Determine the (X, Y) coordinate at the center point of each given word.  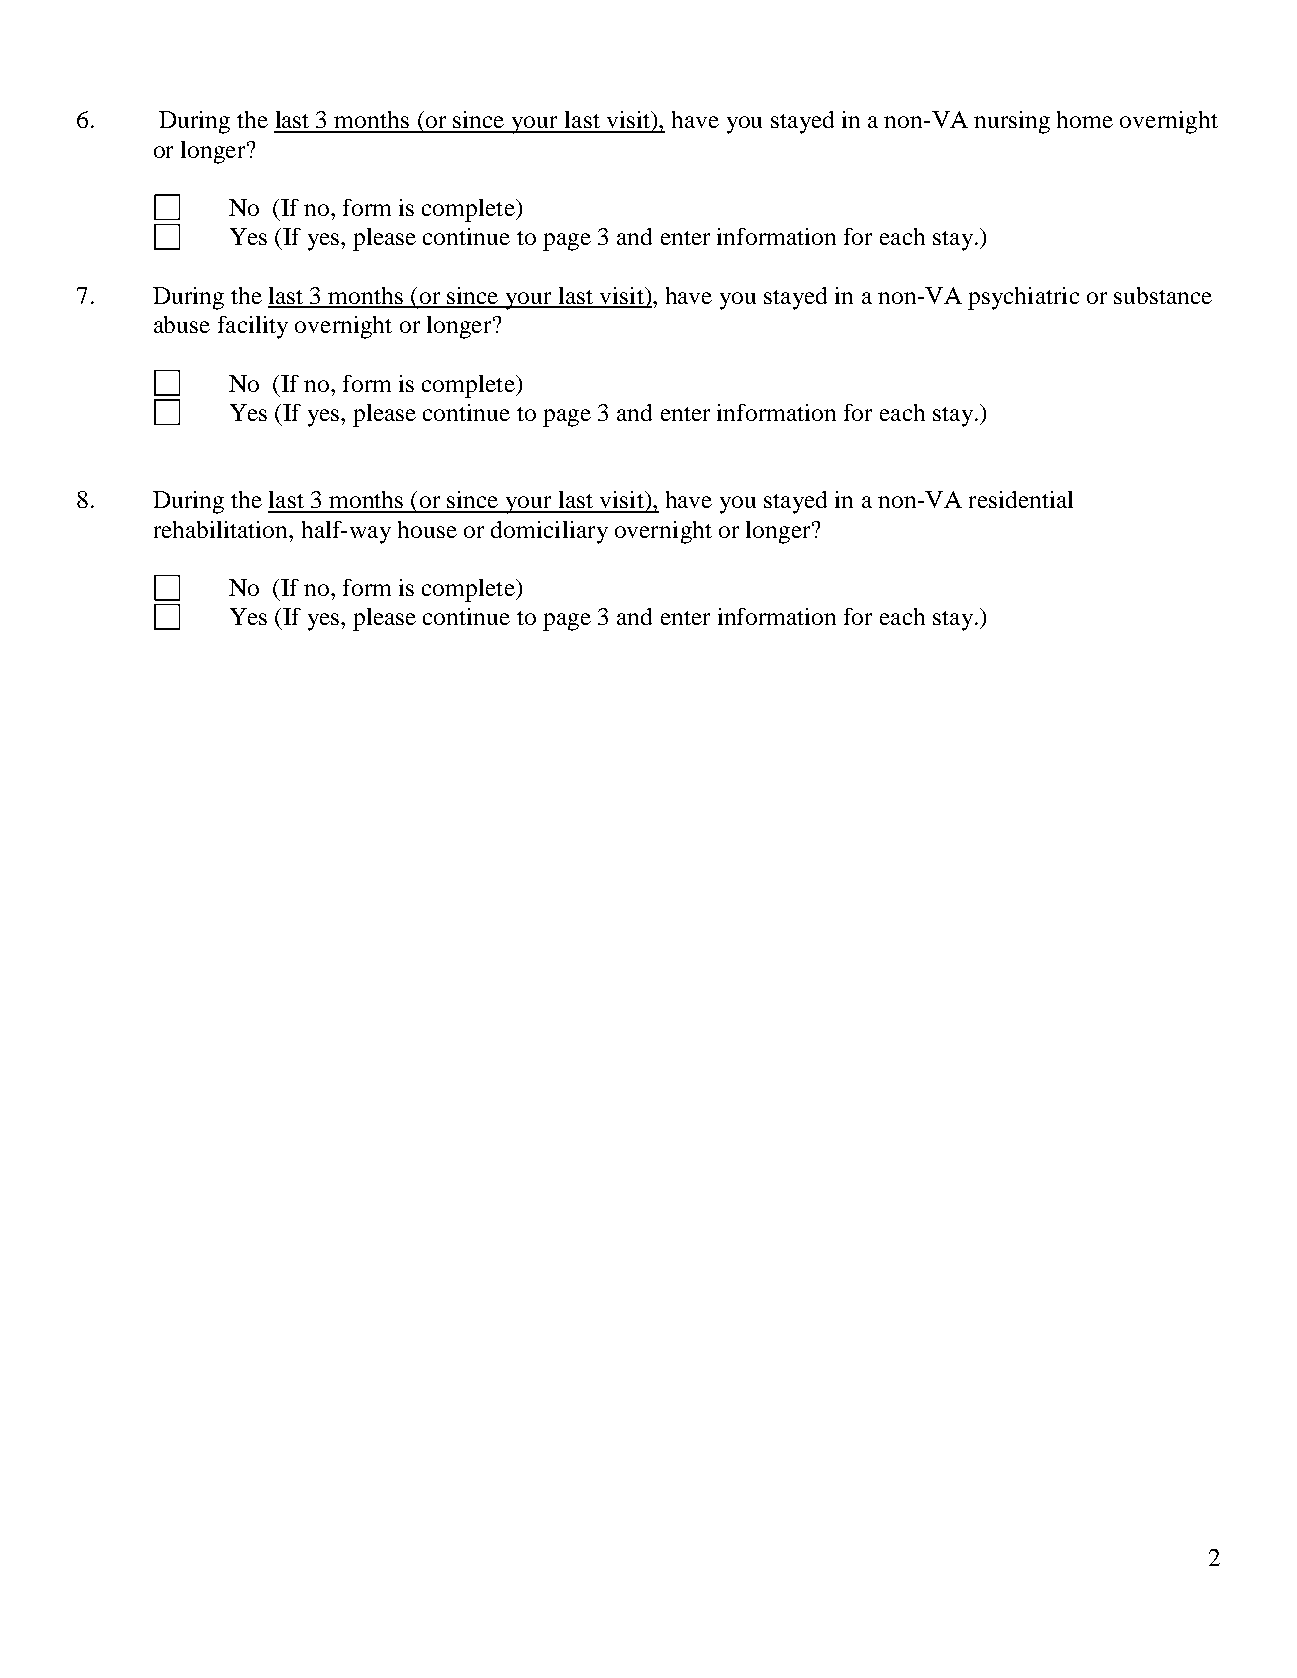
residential (1021, 499)
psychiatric (1023, 298)
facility (253, 327)
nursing (1012, 122)
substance (1163, 295)
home (1085, 119)
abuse (182, 324)
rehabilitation (222, 529)
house (427, 529)
